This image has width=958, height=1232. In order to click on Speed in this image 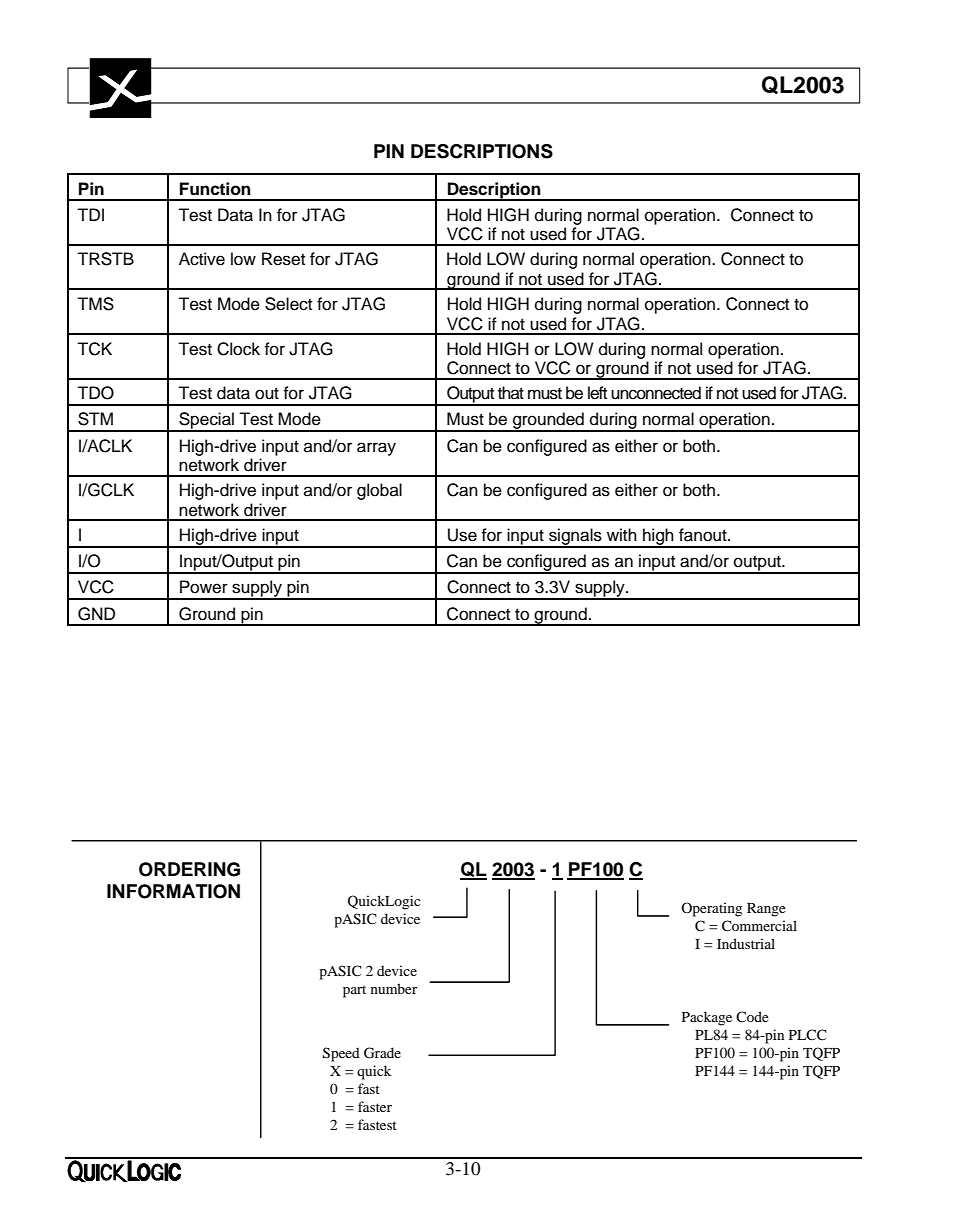, I will do `click(341, 1054)`.
